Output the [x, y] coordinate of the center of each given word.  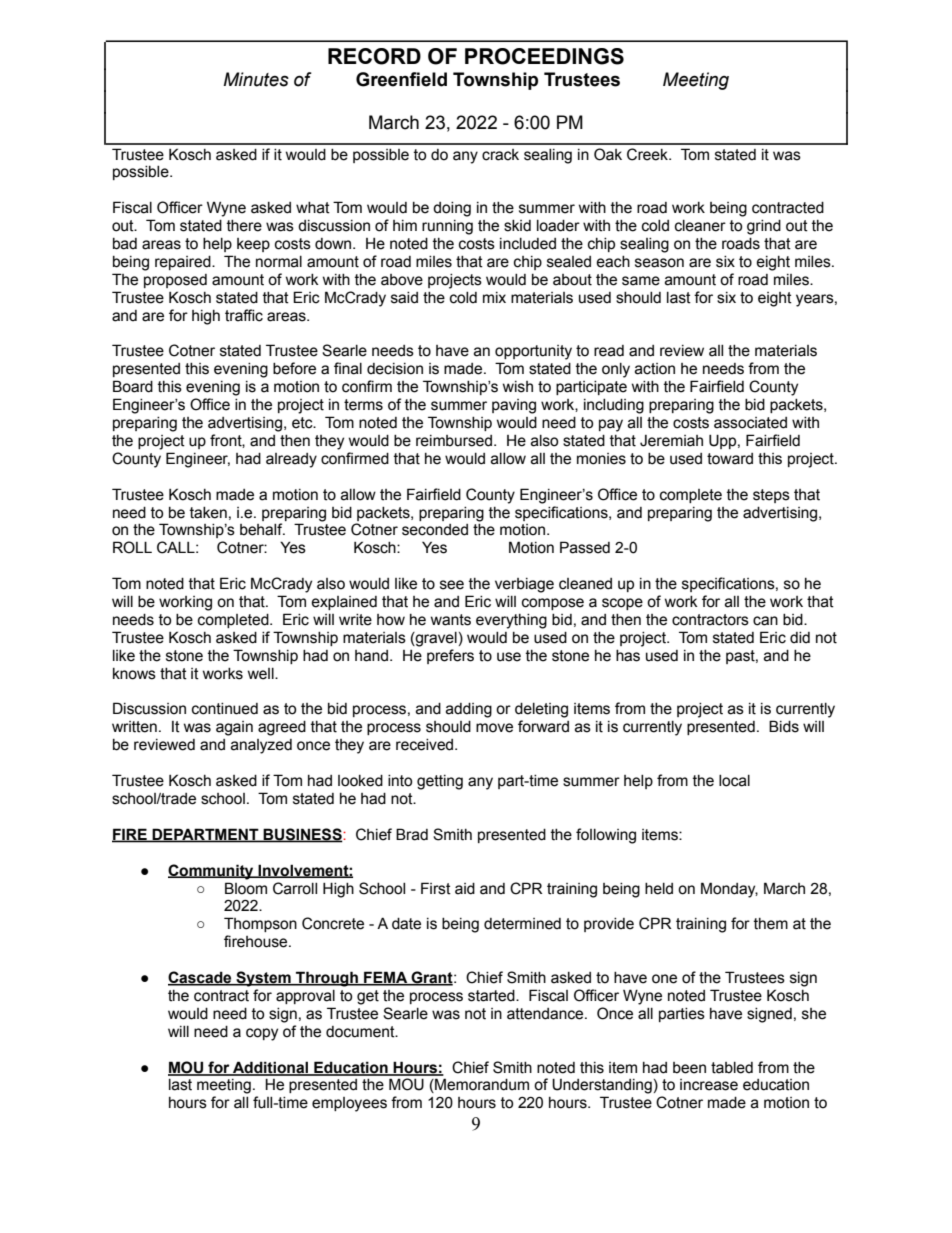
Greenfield [401, 79]
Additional [270, 1068]
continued [225, 709]
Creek [648, 154]
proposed [175, 281]
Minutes [256, 79]
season [659, 263]
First [436, 888]
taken [208, 513]
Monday [729, 890]
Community [212, 872]
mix [494, 297]
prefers [450, 656]
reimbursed [455, 441]
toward [730, 459]
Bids [784, 726]
